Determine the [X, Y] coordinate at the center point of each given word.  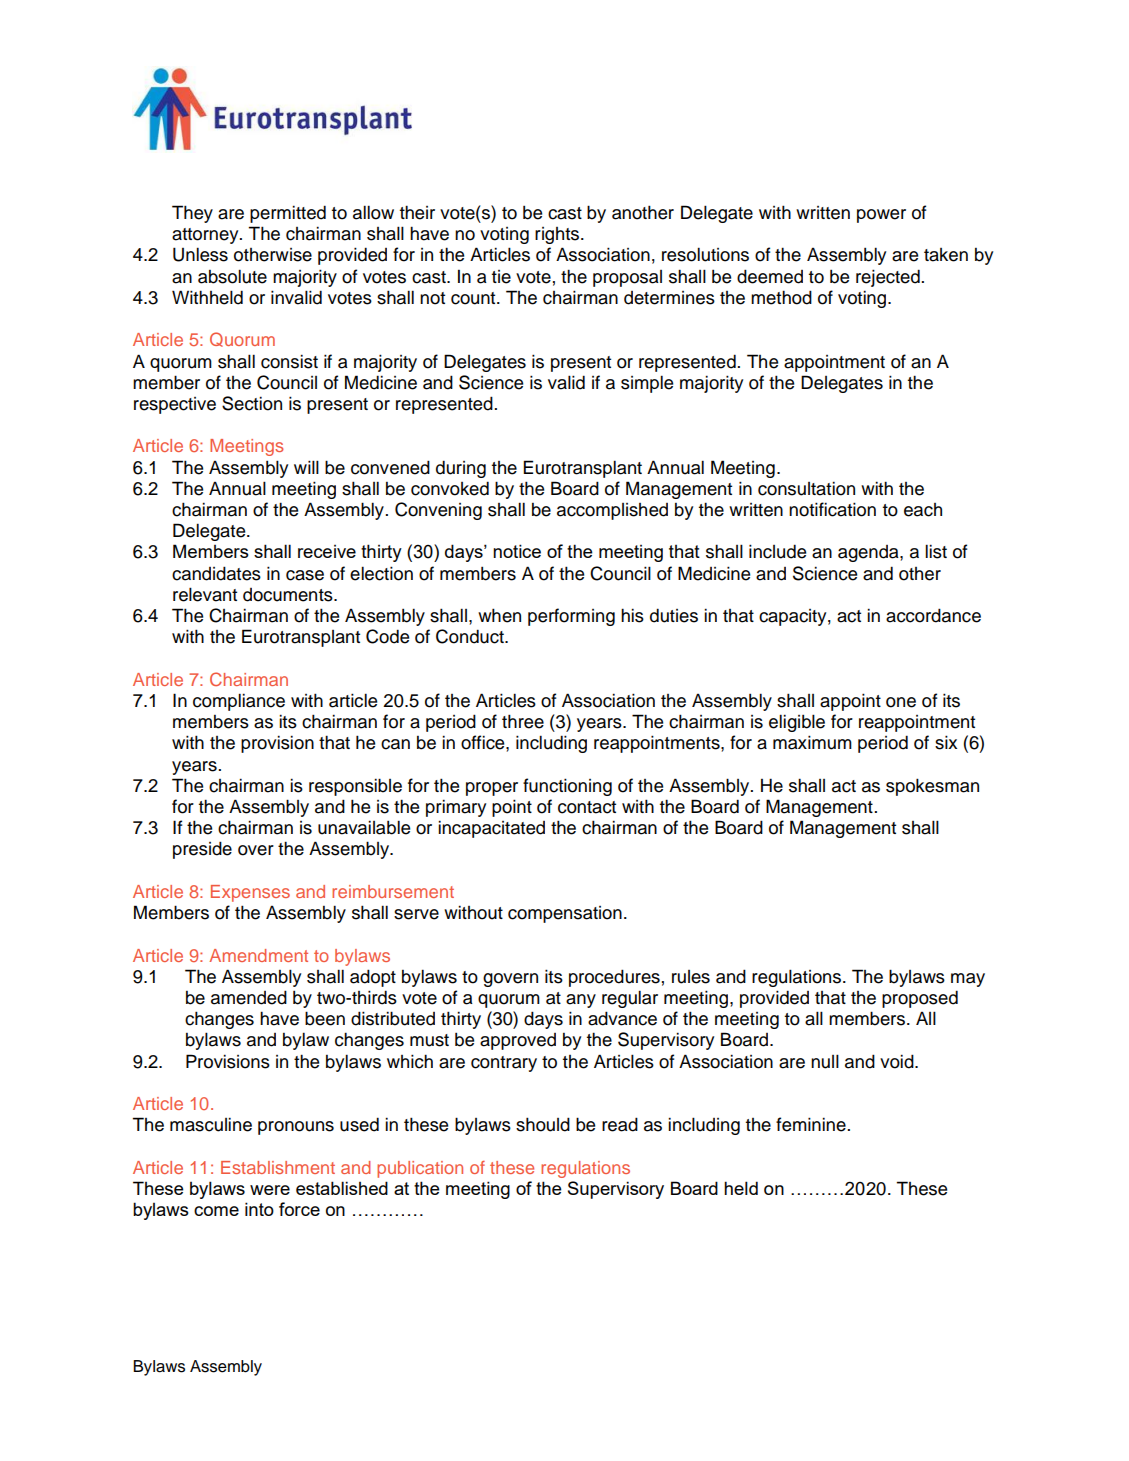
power [881, 216]
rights [558, 235]
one [901, 702]
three [523, 721]
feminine [811, 1124]
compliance [239, 702]
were [270, 1190]
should [543, 1124]
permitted [288, 214]
